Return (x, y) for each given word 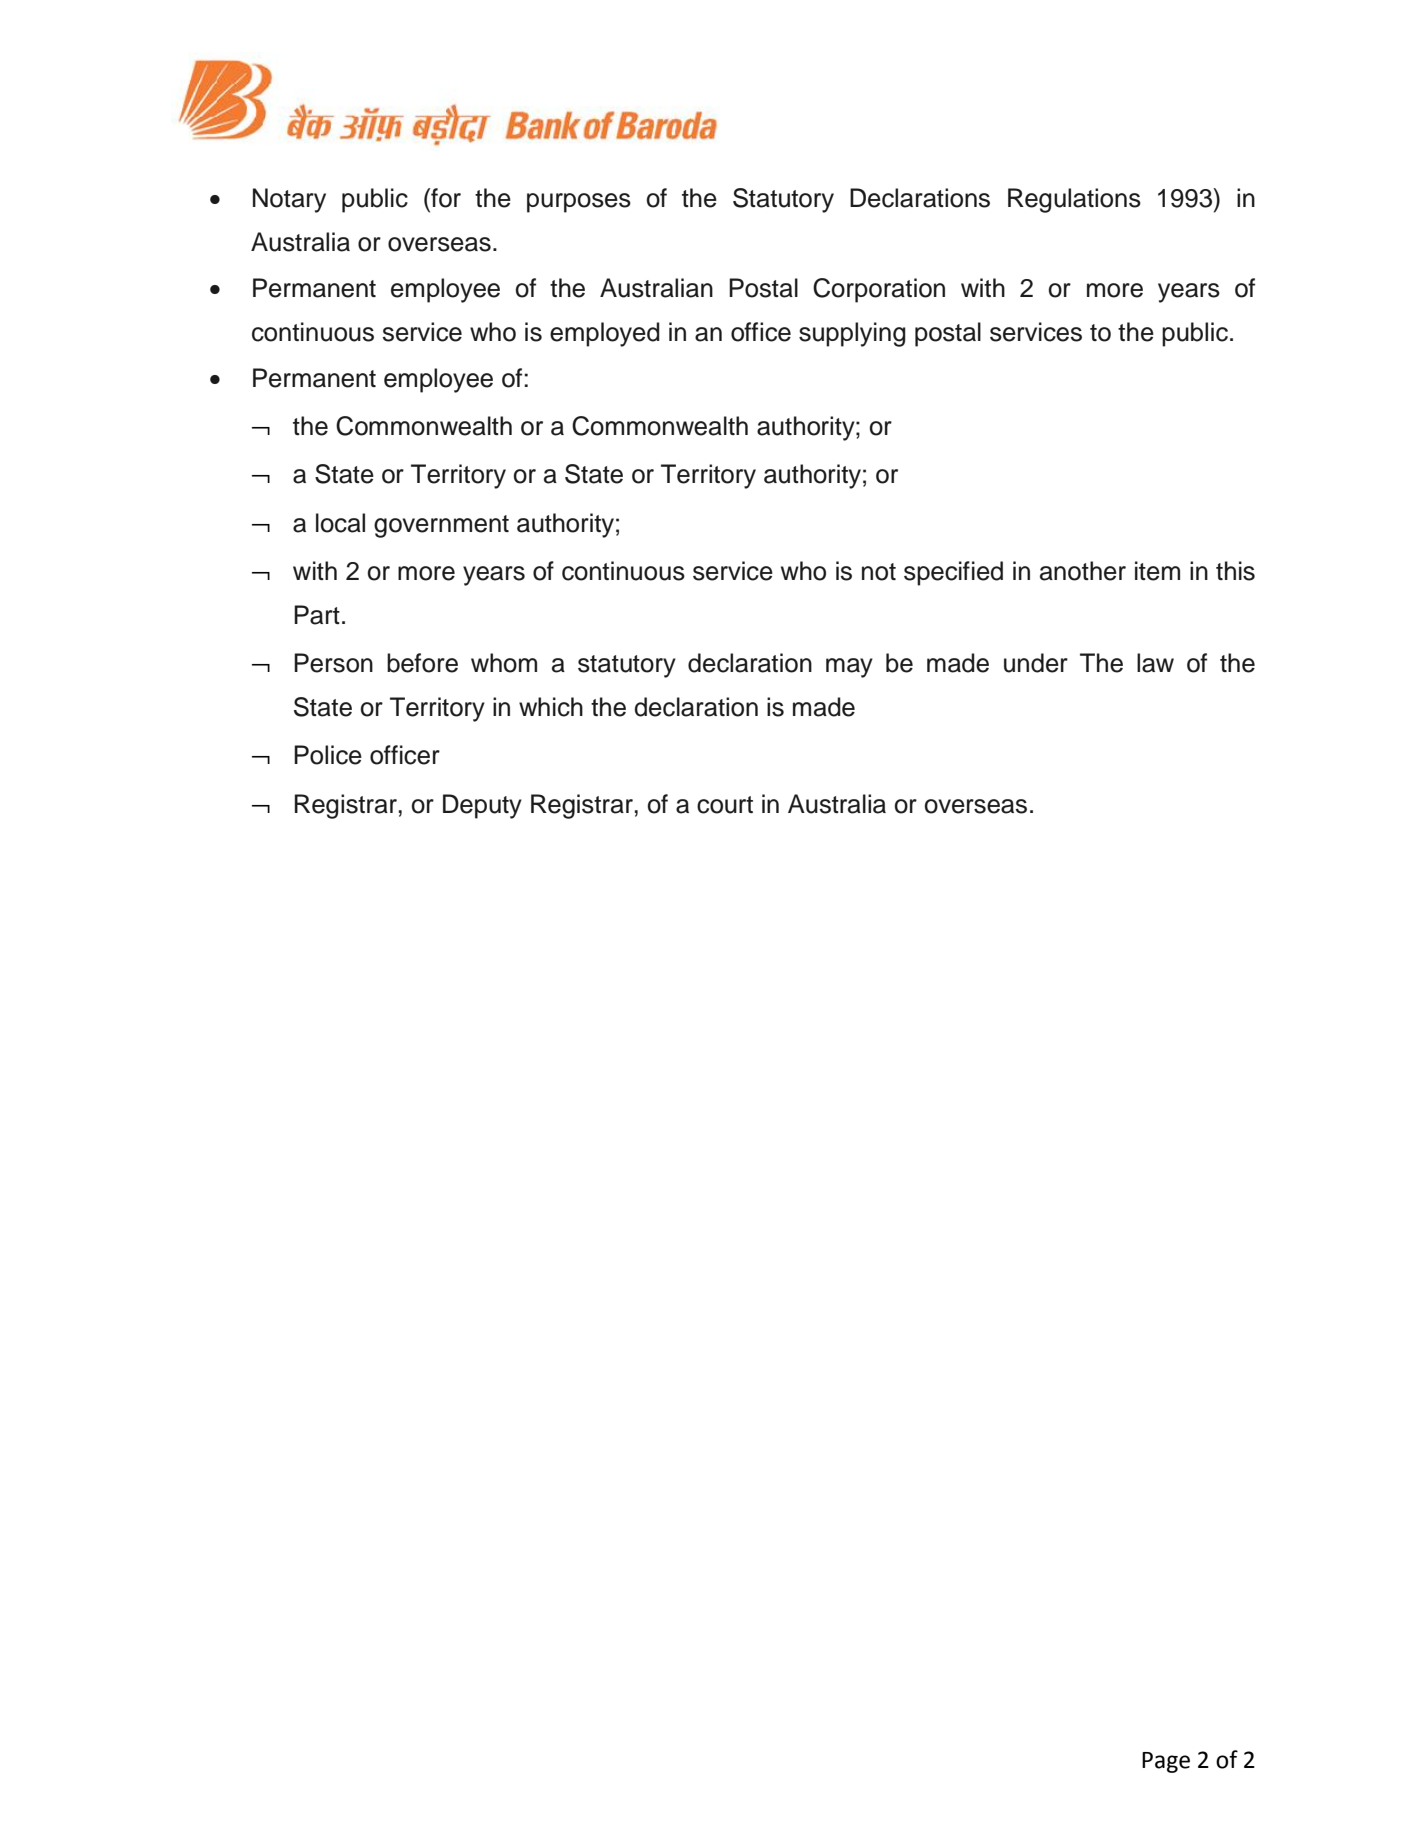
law (1155, 663)
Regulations (1074, 200)
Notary (289, 200)
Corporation (879, 290)
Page (1166, 1762)
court (725, 805)
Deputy (482, 806)
